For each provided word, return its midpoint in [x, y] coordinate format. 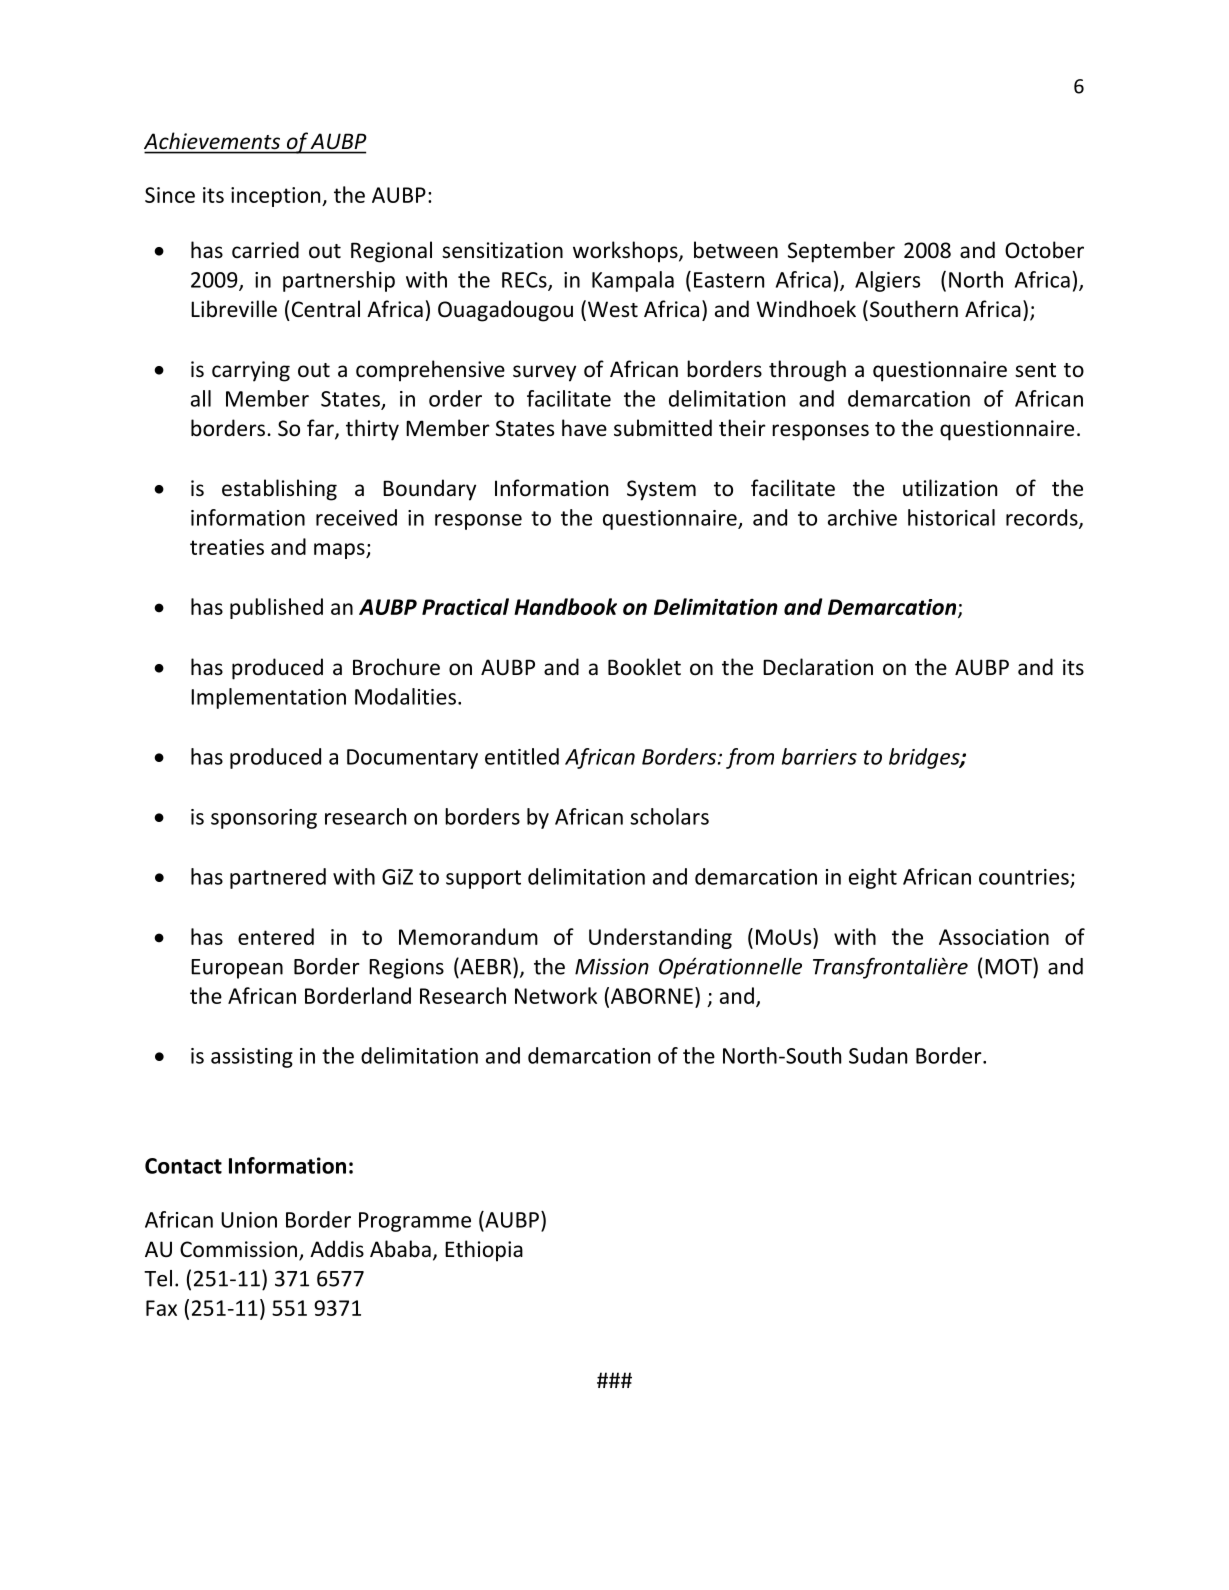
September [841, 252]
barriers [819, 756]
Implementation [268, 698]
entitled [522, 756]
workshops [626, 252]
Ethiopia [484, 1251]
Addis [337, 1248]
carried [265, 249]
